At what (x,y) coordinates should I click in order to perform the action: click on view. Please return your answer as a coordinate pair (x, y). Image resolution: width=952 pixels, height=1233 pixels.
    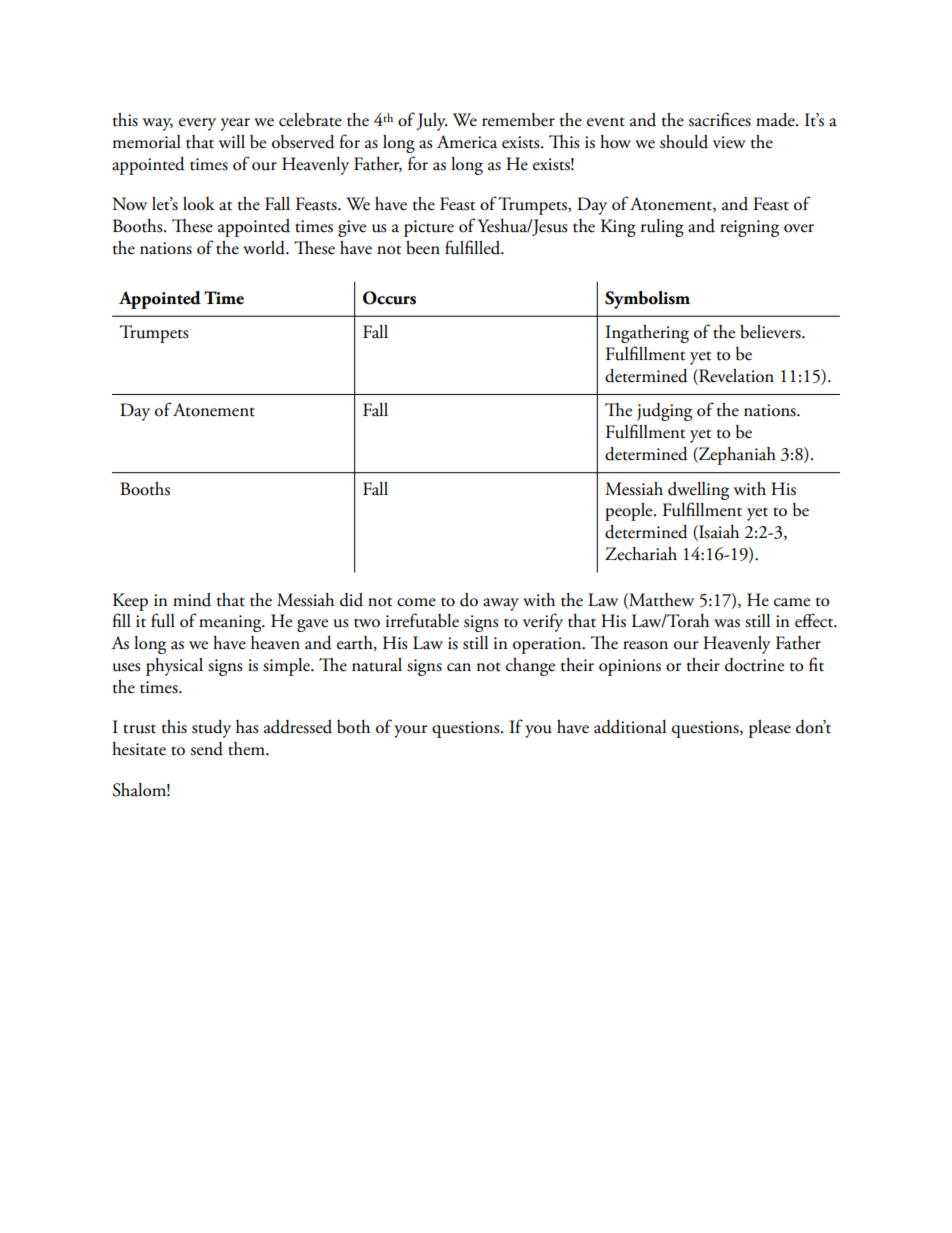
    Looking at the image, I should click on (729, 142).
